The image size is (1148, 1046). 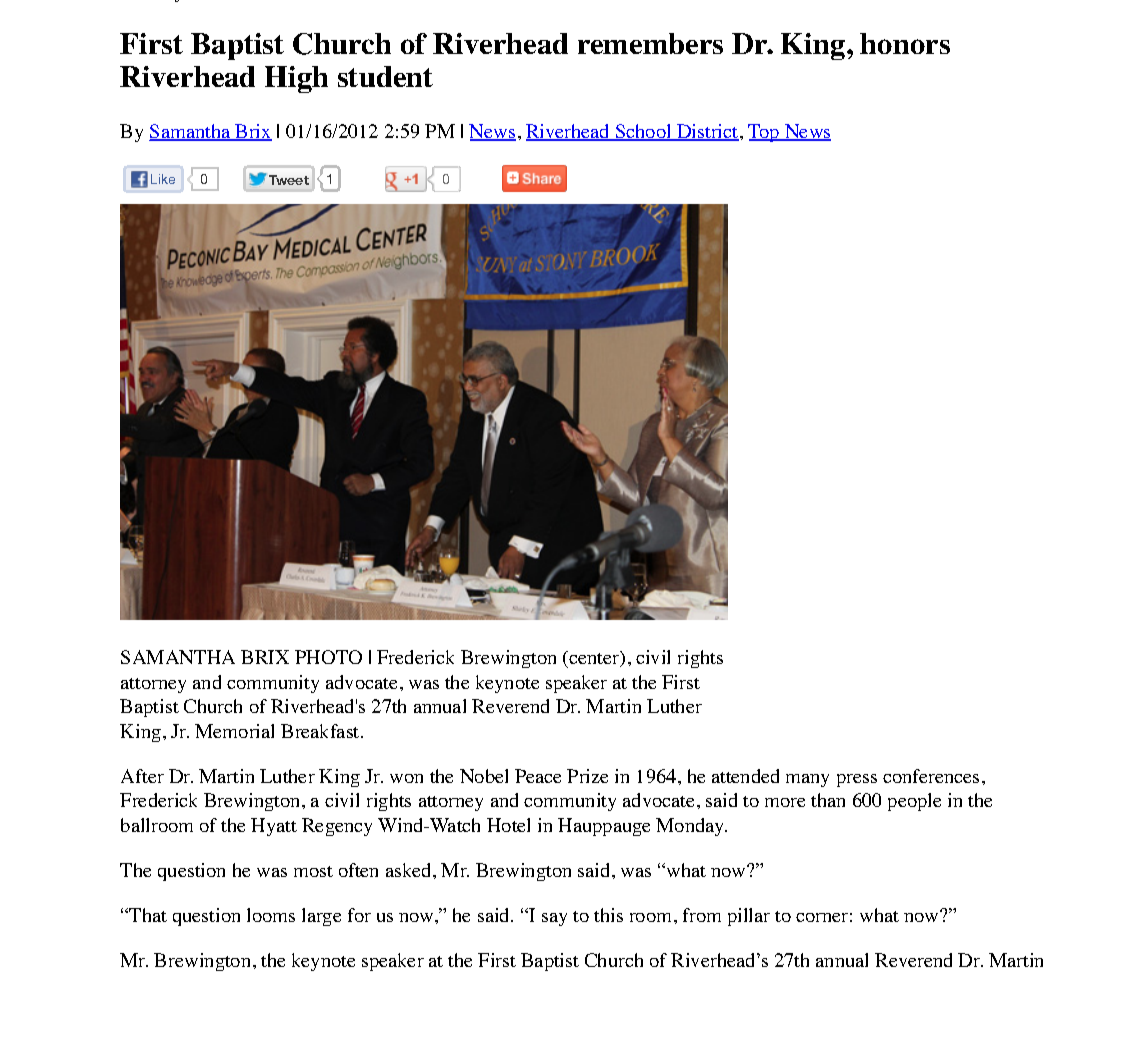 What do you see at coordinates (321, 731) in the screenshot?
I see `Breakfast` at bounding box center [321, 731].
